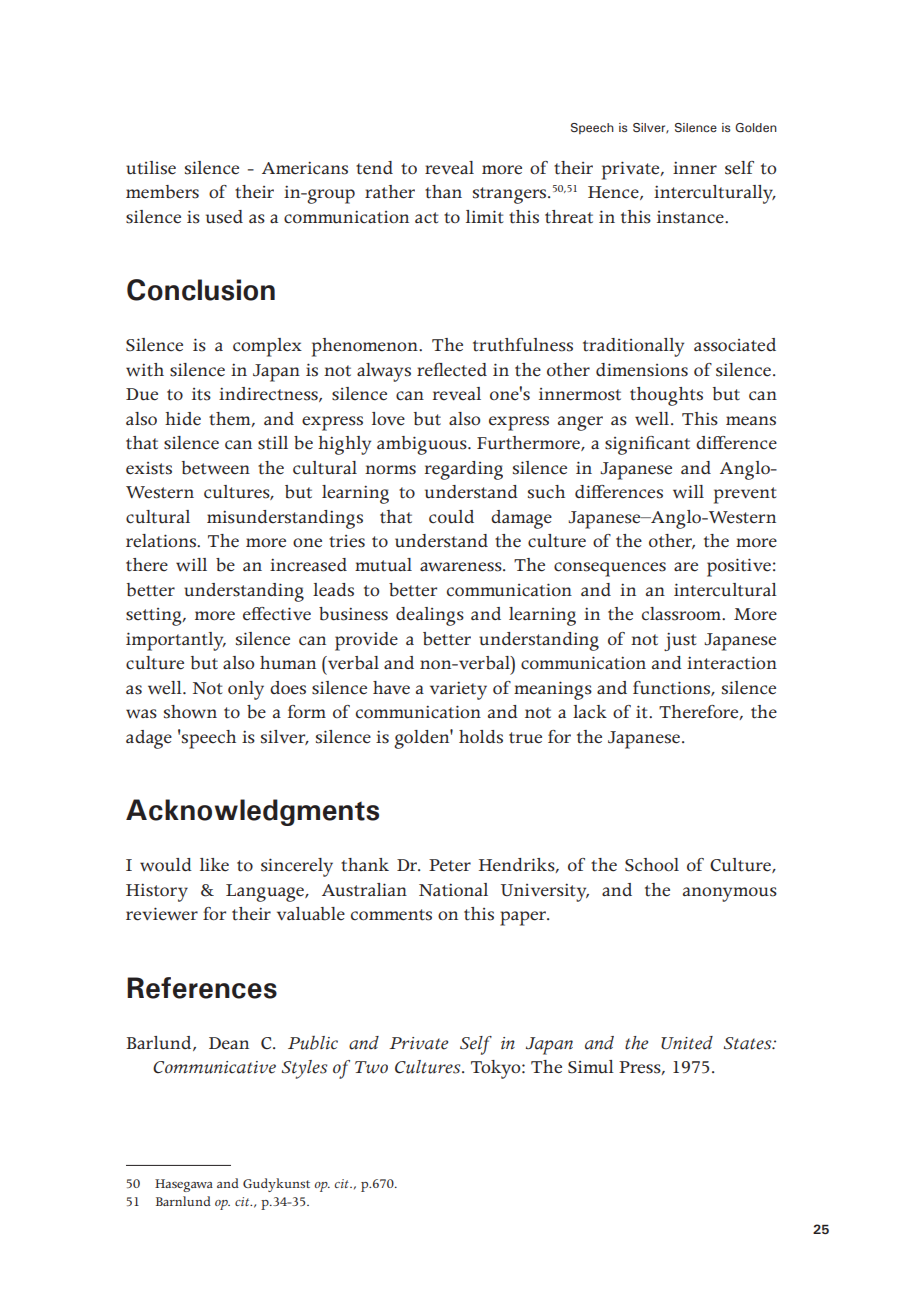 This screenshot has width=924, height=1314. Describe the element at coordinates (201, 394) in the screenshot. I see `its` at that location.
